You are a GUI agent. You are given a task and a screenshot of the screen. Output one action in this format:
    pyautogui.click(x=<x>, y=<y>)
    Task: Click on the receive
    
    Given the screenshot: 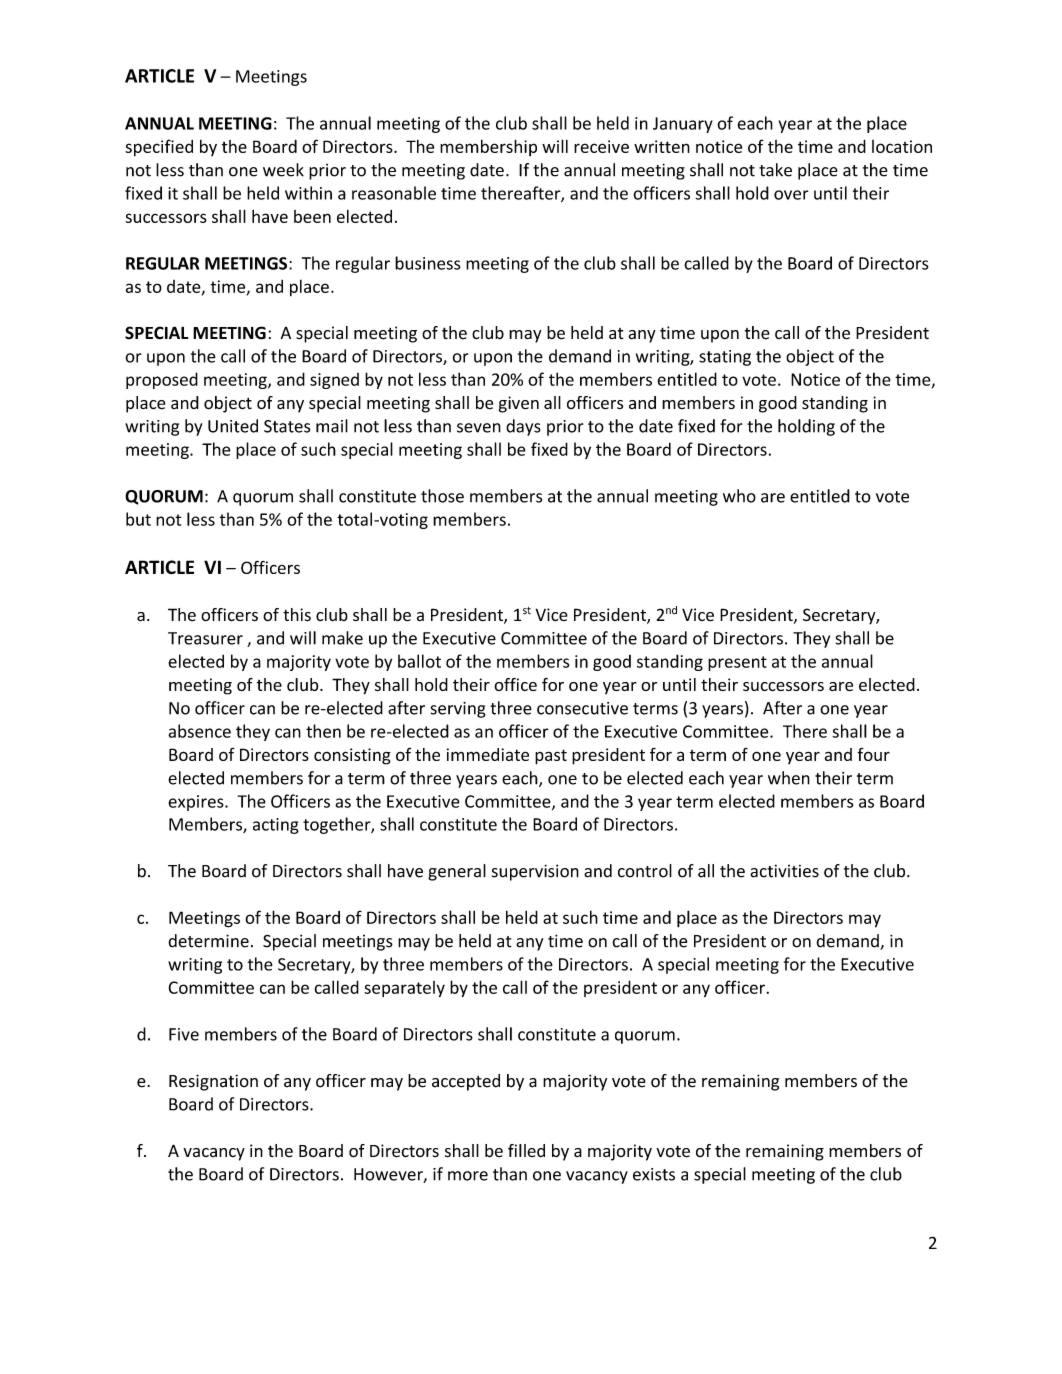 What is the action you would take?
    pyautogui.click(x=601, y=146)
